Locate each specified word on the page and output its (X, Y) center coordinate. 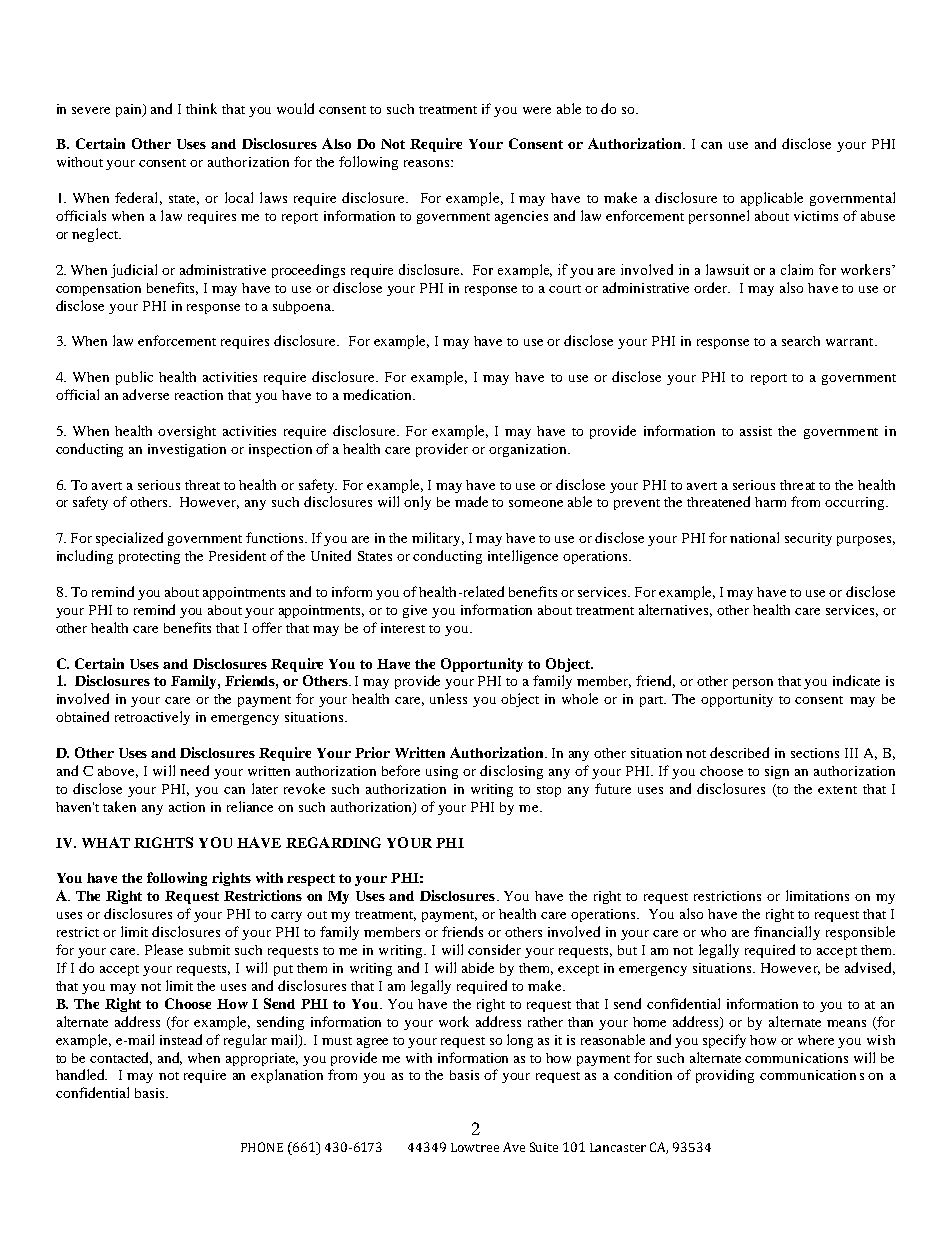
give (415, 611)
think (201, 108)
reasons (426, 163)
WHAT (106, 842)
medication (378, 394)
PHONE (262, 1147)
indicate (856, 680)
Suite (544, 1147)
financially (787, 933)
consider (494, 949)
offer (267, 627)
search (801, 341)
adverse (146, 394)
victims (816, 216)
